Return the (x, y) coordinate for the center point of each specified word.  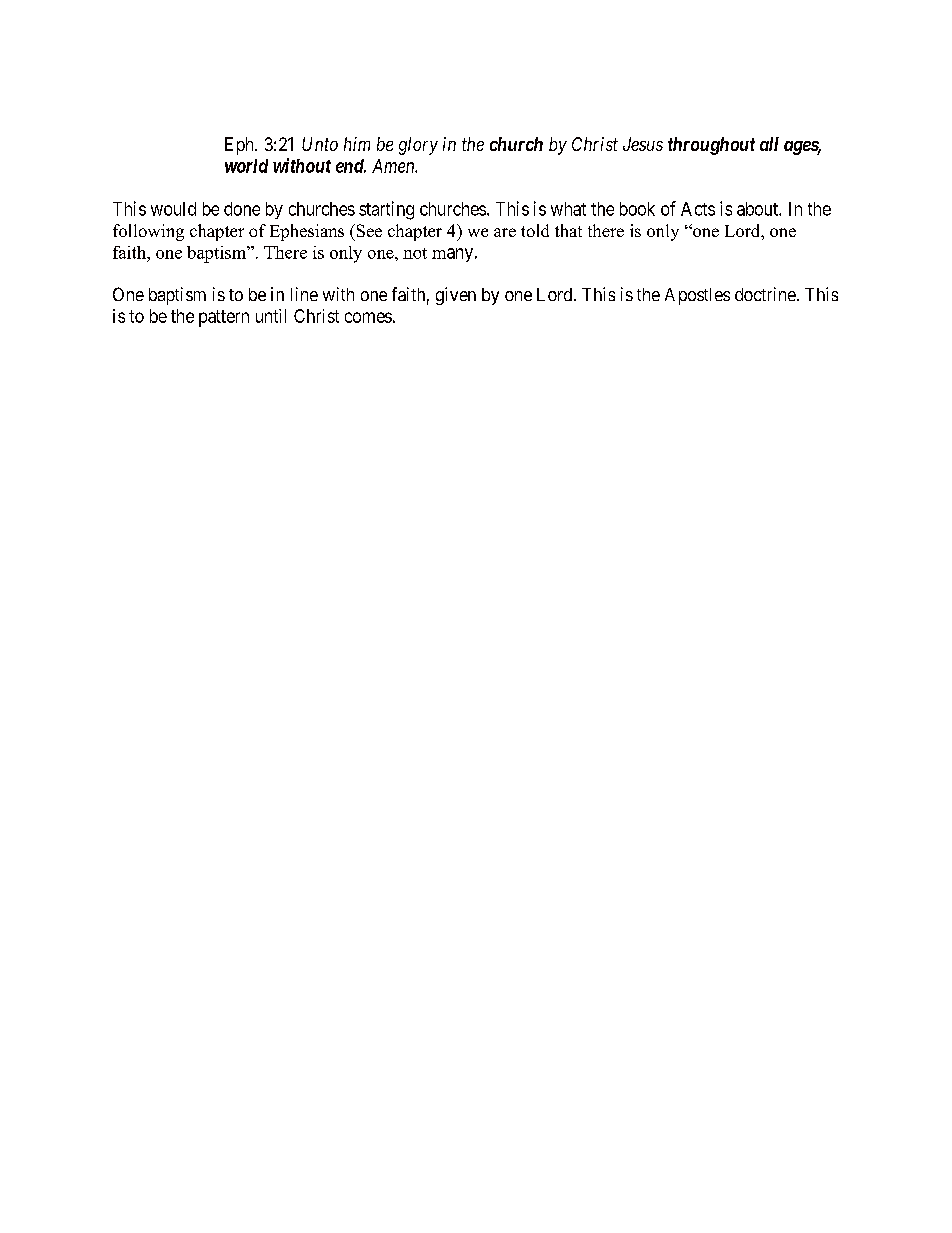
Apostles (697, 296)
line (304, 294)
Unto (320, 144)
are (505, 232)
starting (386, 210)
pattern (224, 318)
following (148, 232)
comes (368, 317)
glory (418, 146)
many (452, 255)
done (242, 209)
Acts (698, 209)
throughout (711, 146)
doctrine (765, 294)
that (568, 230)
